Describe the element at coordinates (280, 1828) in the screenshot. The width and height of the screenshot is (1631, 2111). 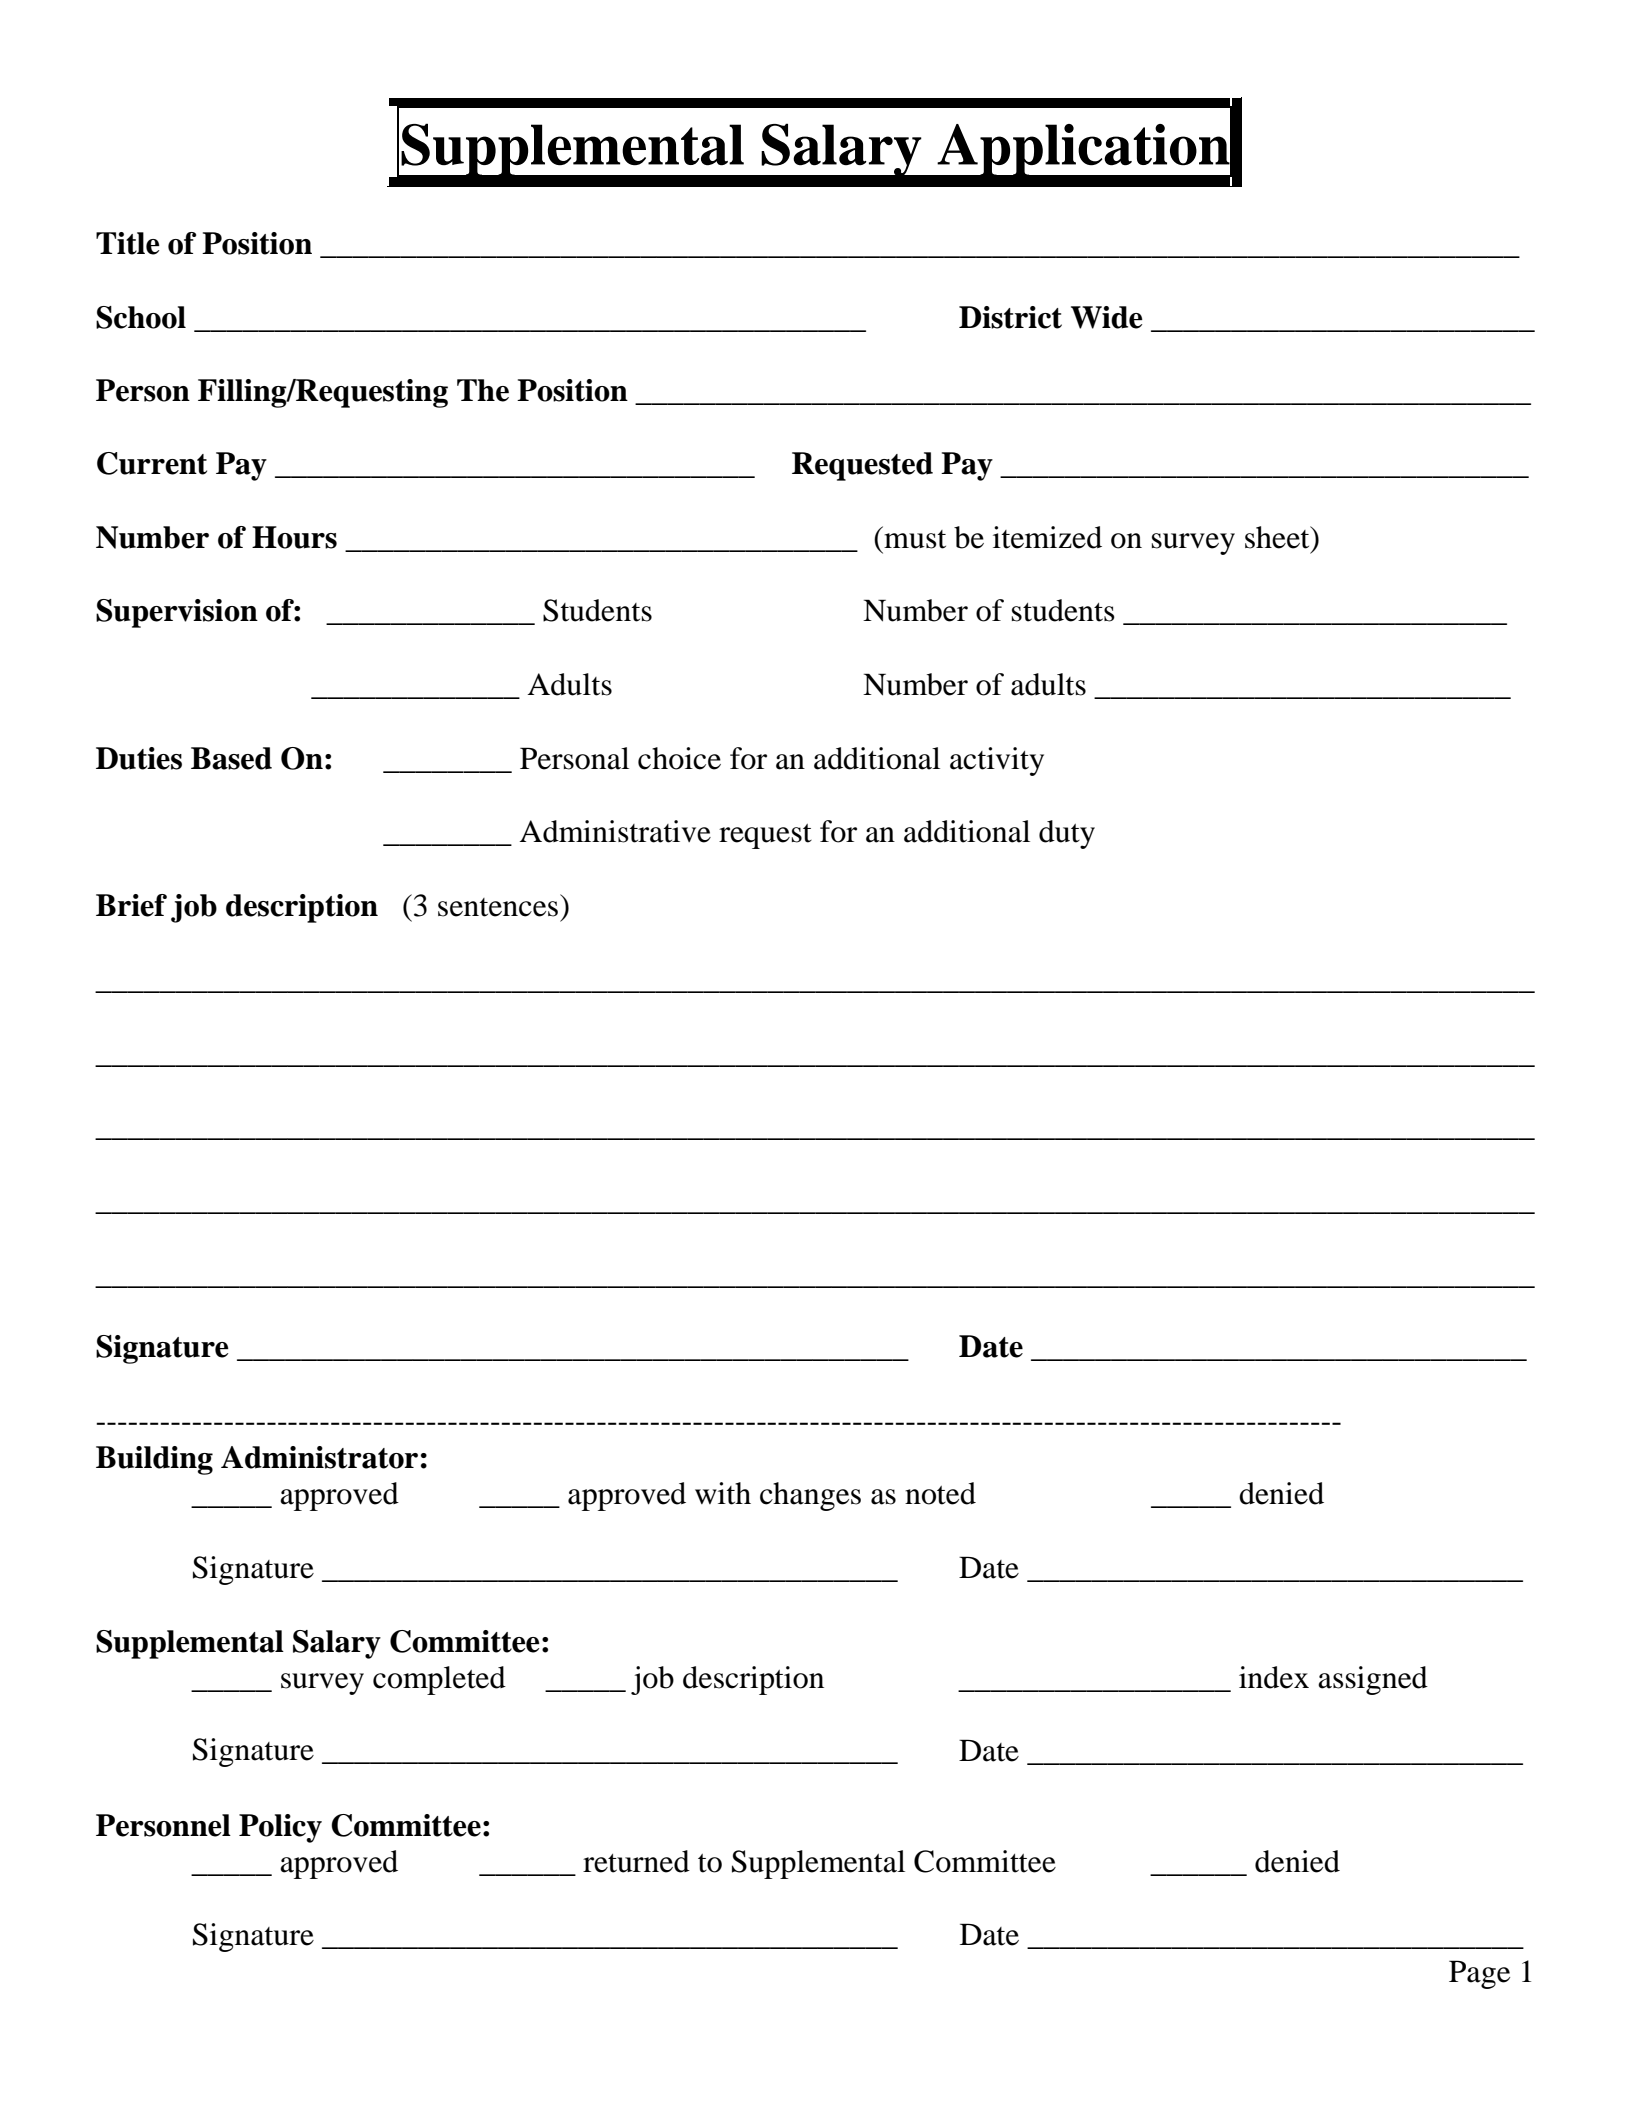
I see `Policy` at that location.
